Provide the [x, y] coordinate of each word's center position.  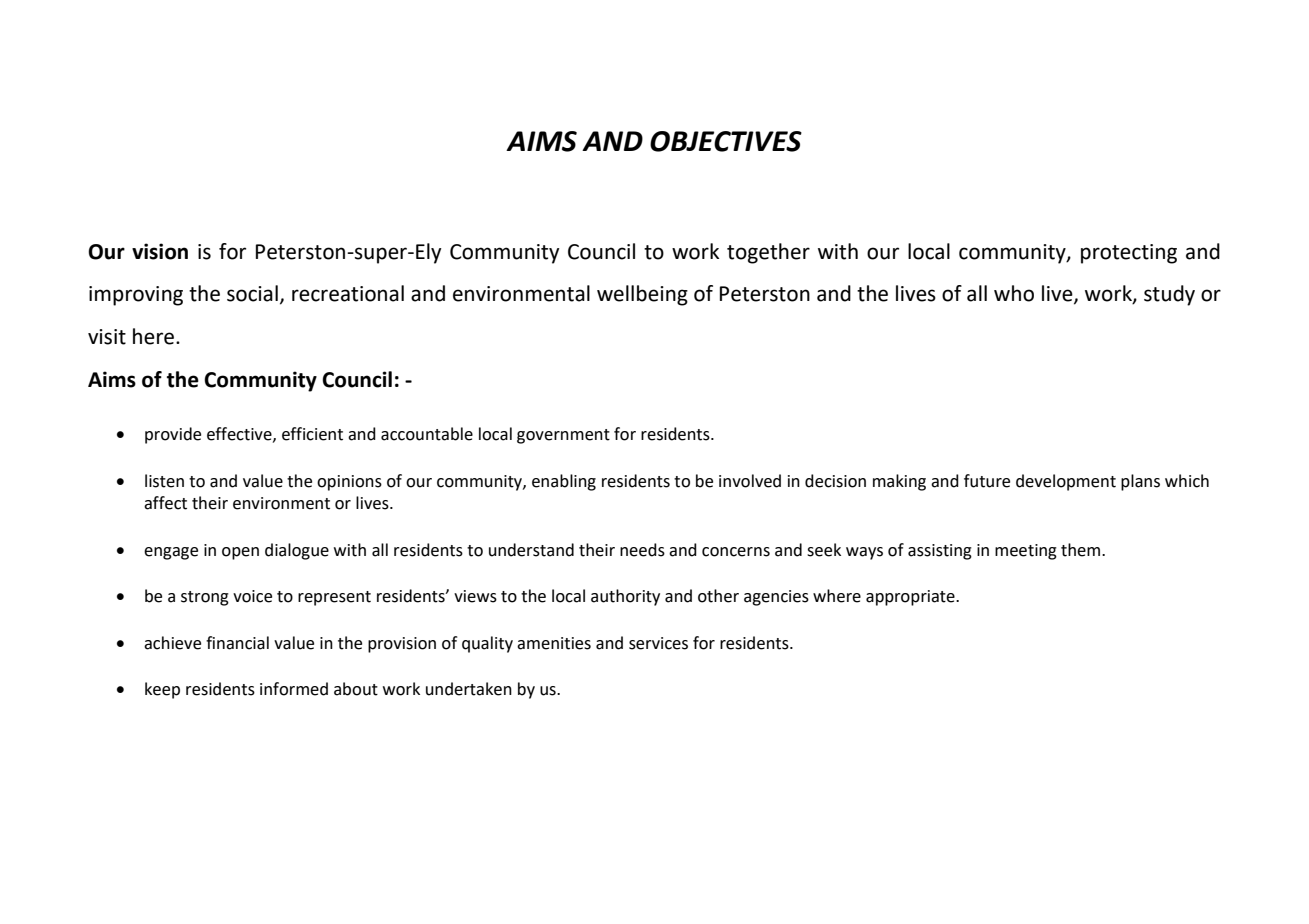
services [658, 643]
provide [173, 435]
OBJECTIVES [726, 141]
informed [294, 689]
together [768, 253]
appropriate [911, 598]
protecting [1129, 254]
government [563, 436]
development [1066, 482]
